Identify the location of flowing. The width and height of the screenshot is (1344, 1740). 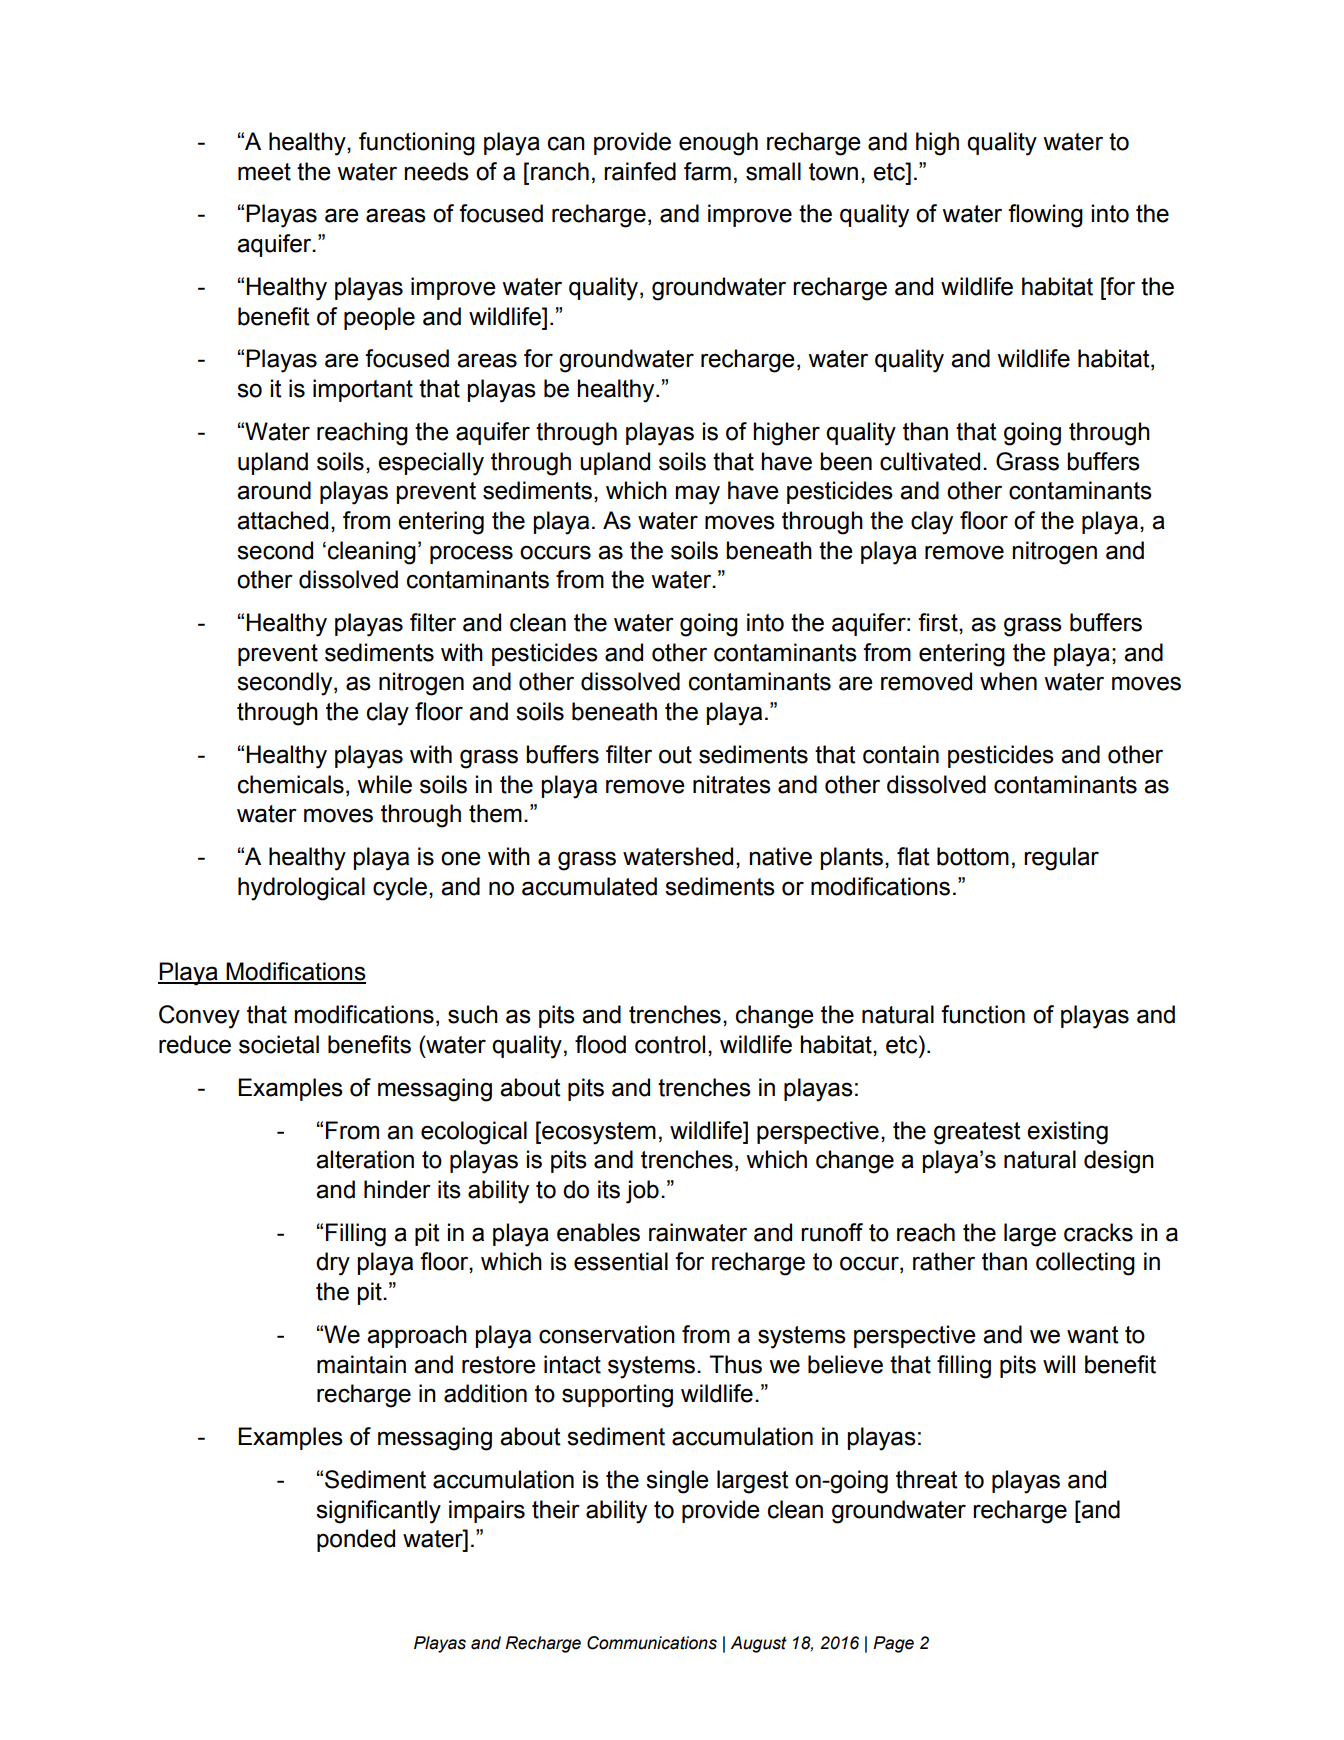
(1045, 216).
